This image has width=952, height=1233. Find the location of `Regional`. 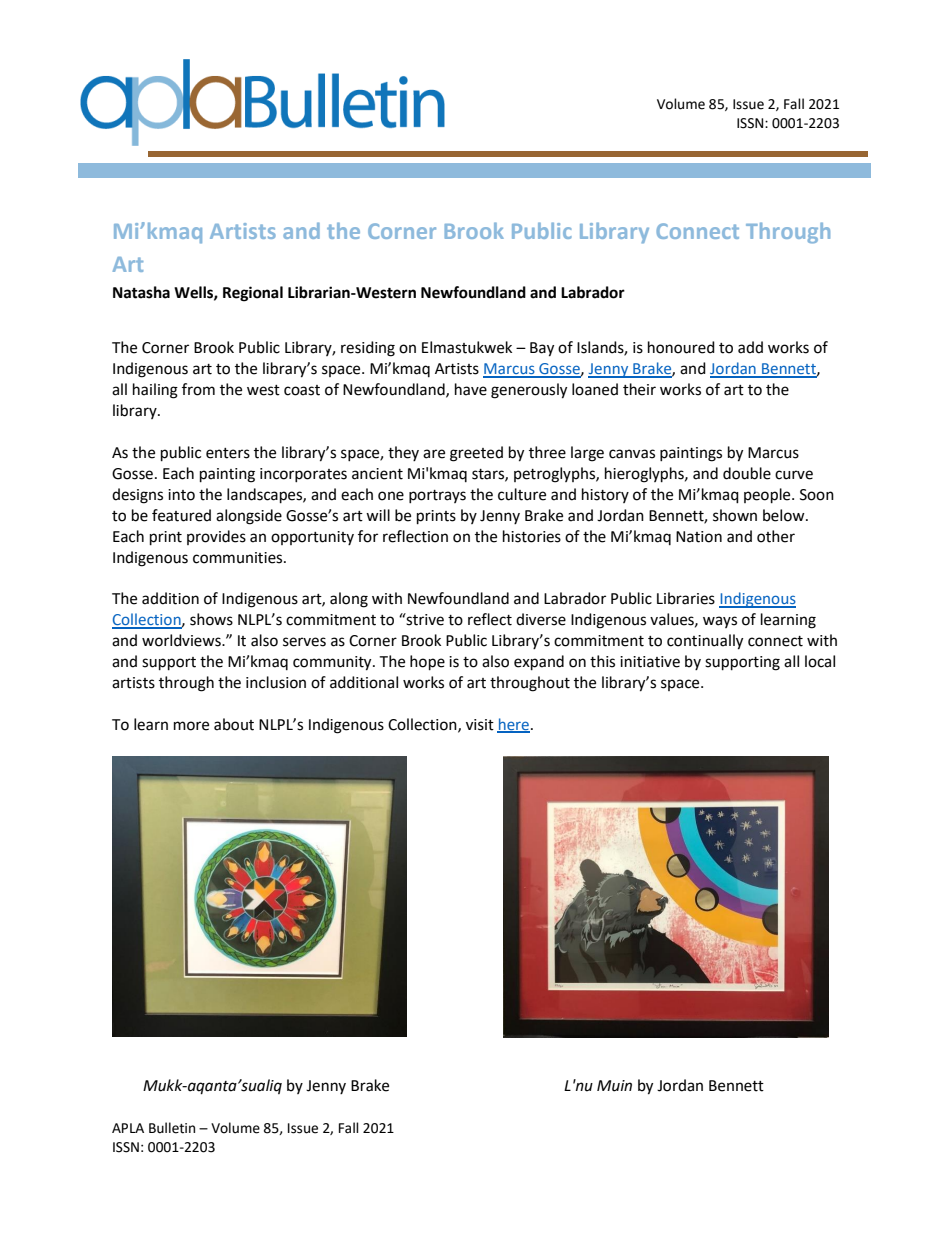

Regional is located at coordinates (253, 294).
